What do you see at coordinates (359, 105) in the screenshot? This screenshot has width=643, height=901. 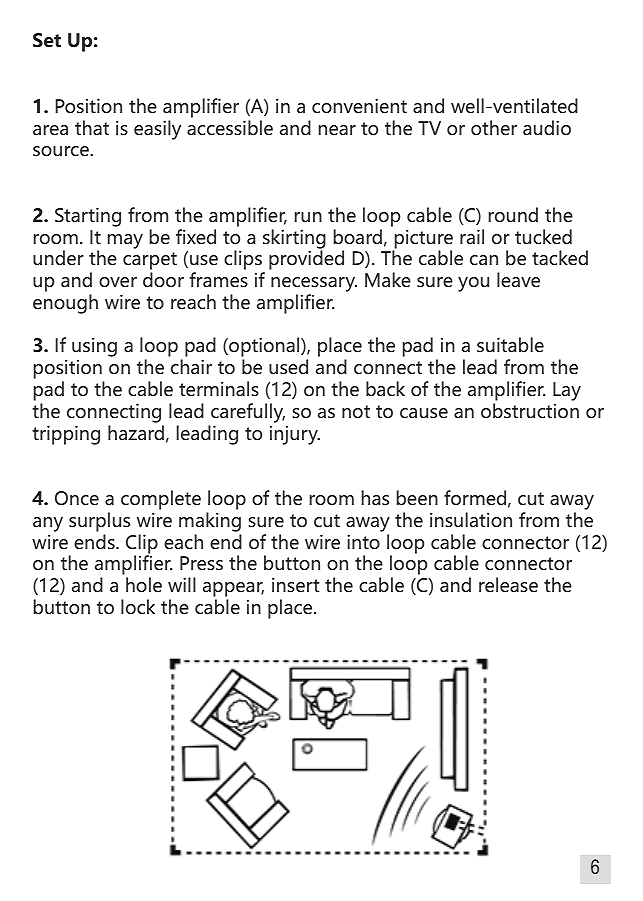 I see `convenient` at bounding box center [359, 105].
